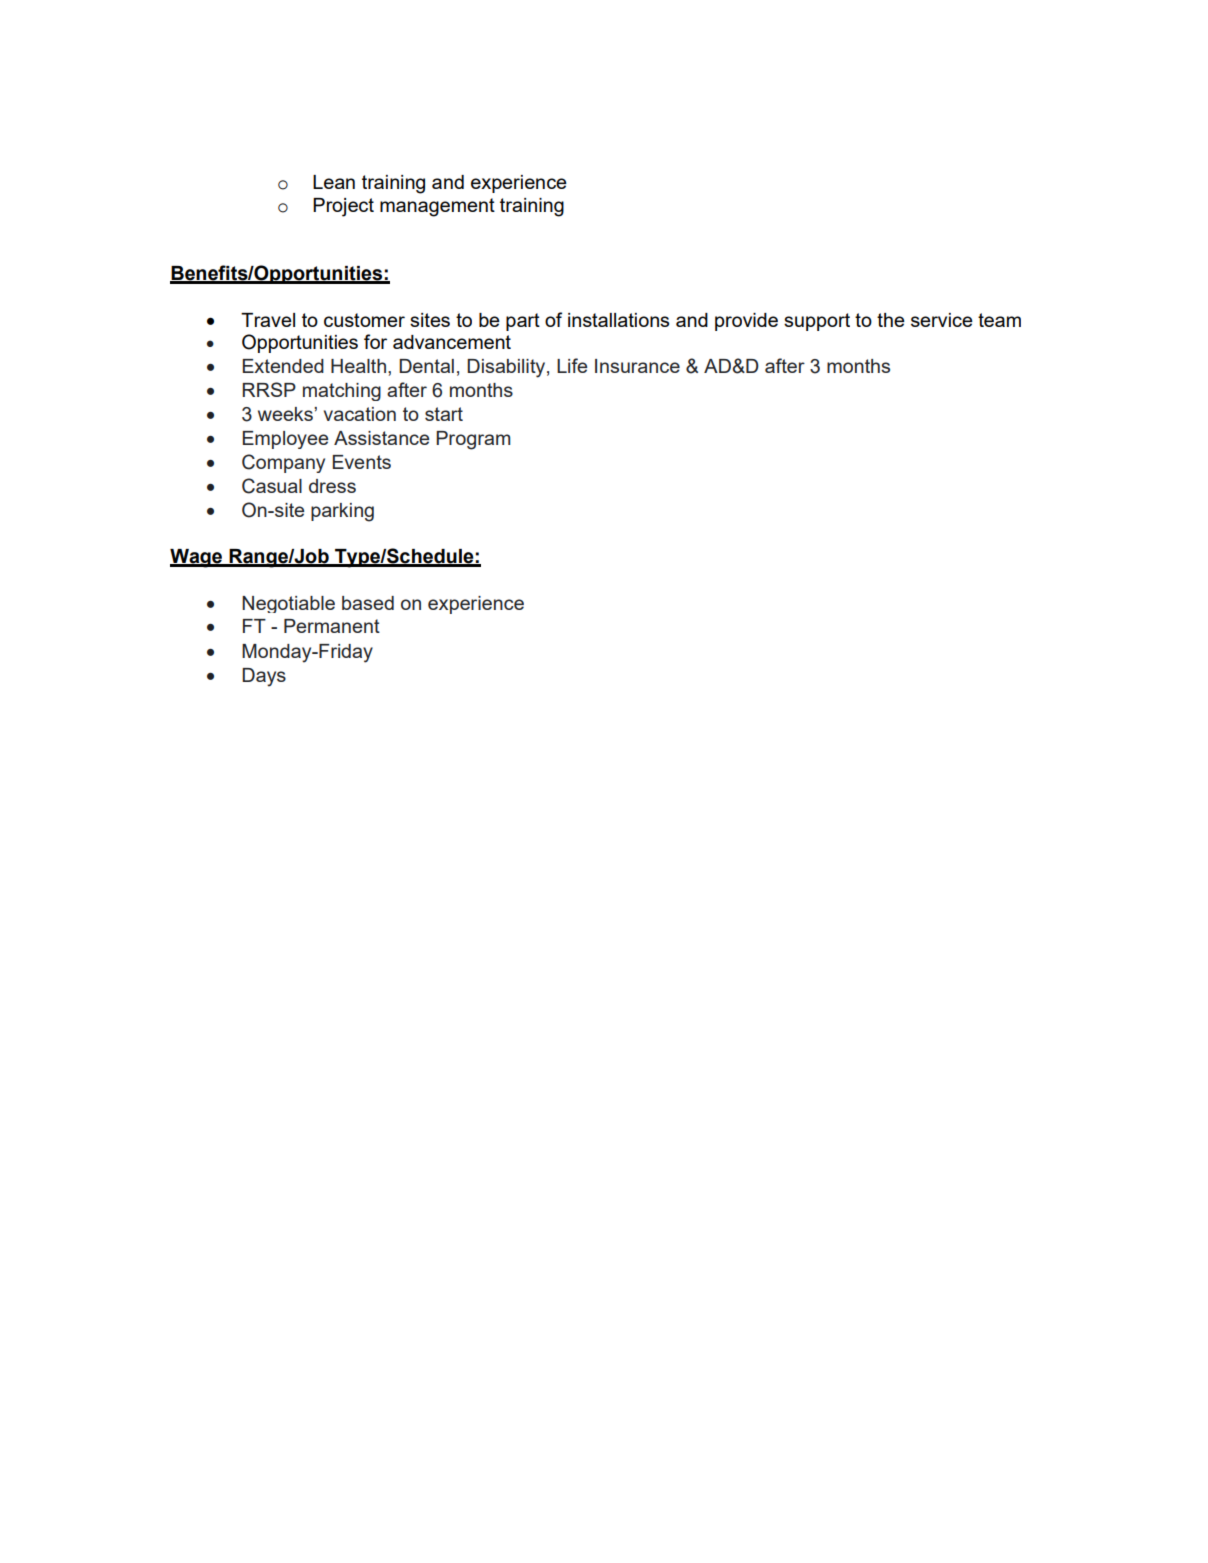 The width and height of the screenshot is (1208, 1563). Describe the element at coordinates (332, 626) in the screenshot. I see `Permanent` at that location.
